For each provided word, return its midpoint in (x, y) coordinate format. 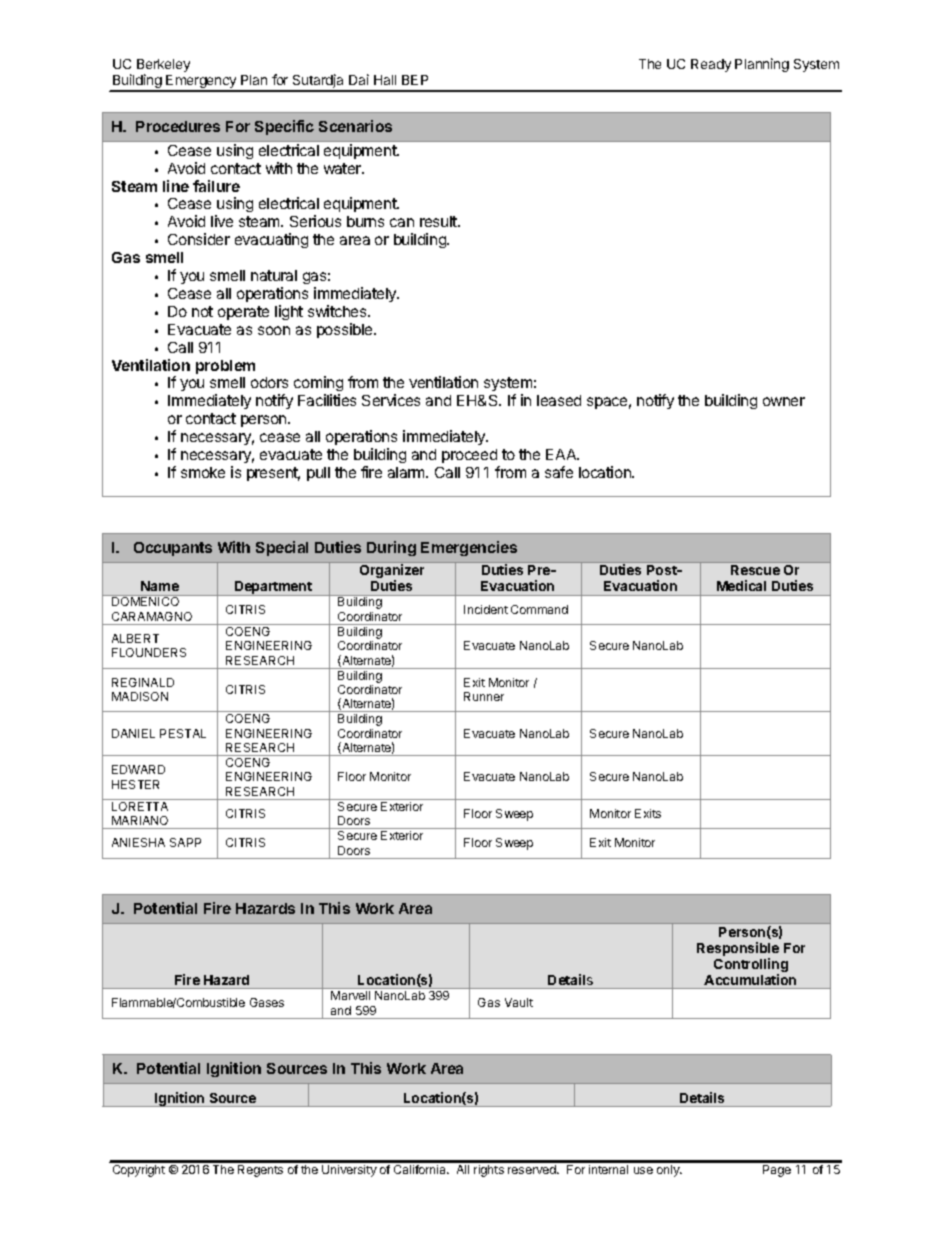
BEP (415, 80)
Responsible (738, 950)
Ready (711, 65)
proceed (469, 456)
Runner (484, 696)
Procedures (178, 126)
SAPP (185, 842)
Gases (267, 1002)
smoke (203, 472)
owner (784, 401)
